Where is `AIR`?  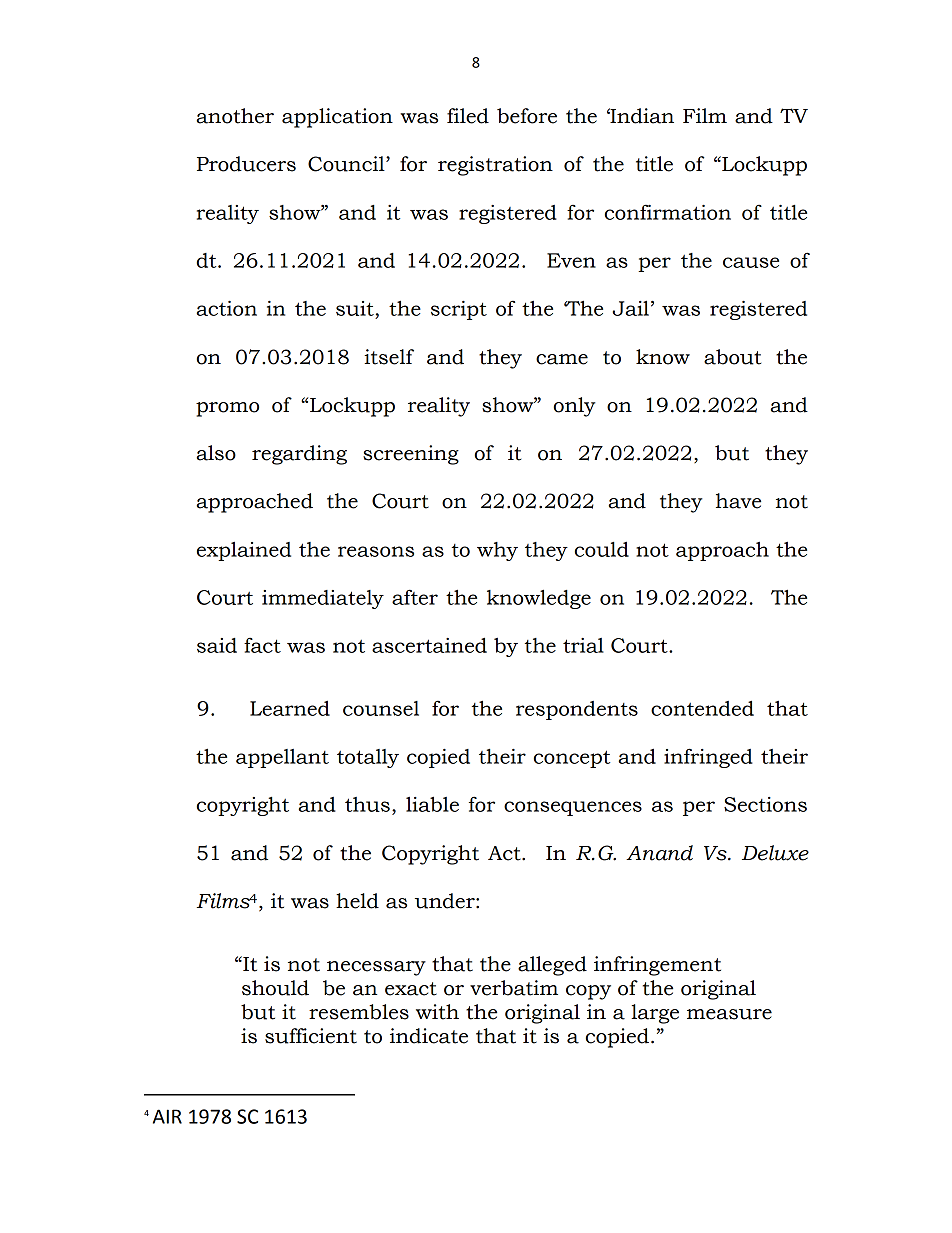 AIR is located at coordinates (167, 1116).
